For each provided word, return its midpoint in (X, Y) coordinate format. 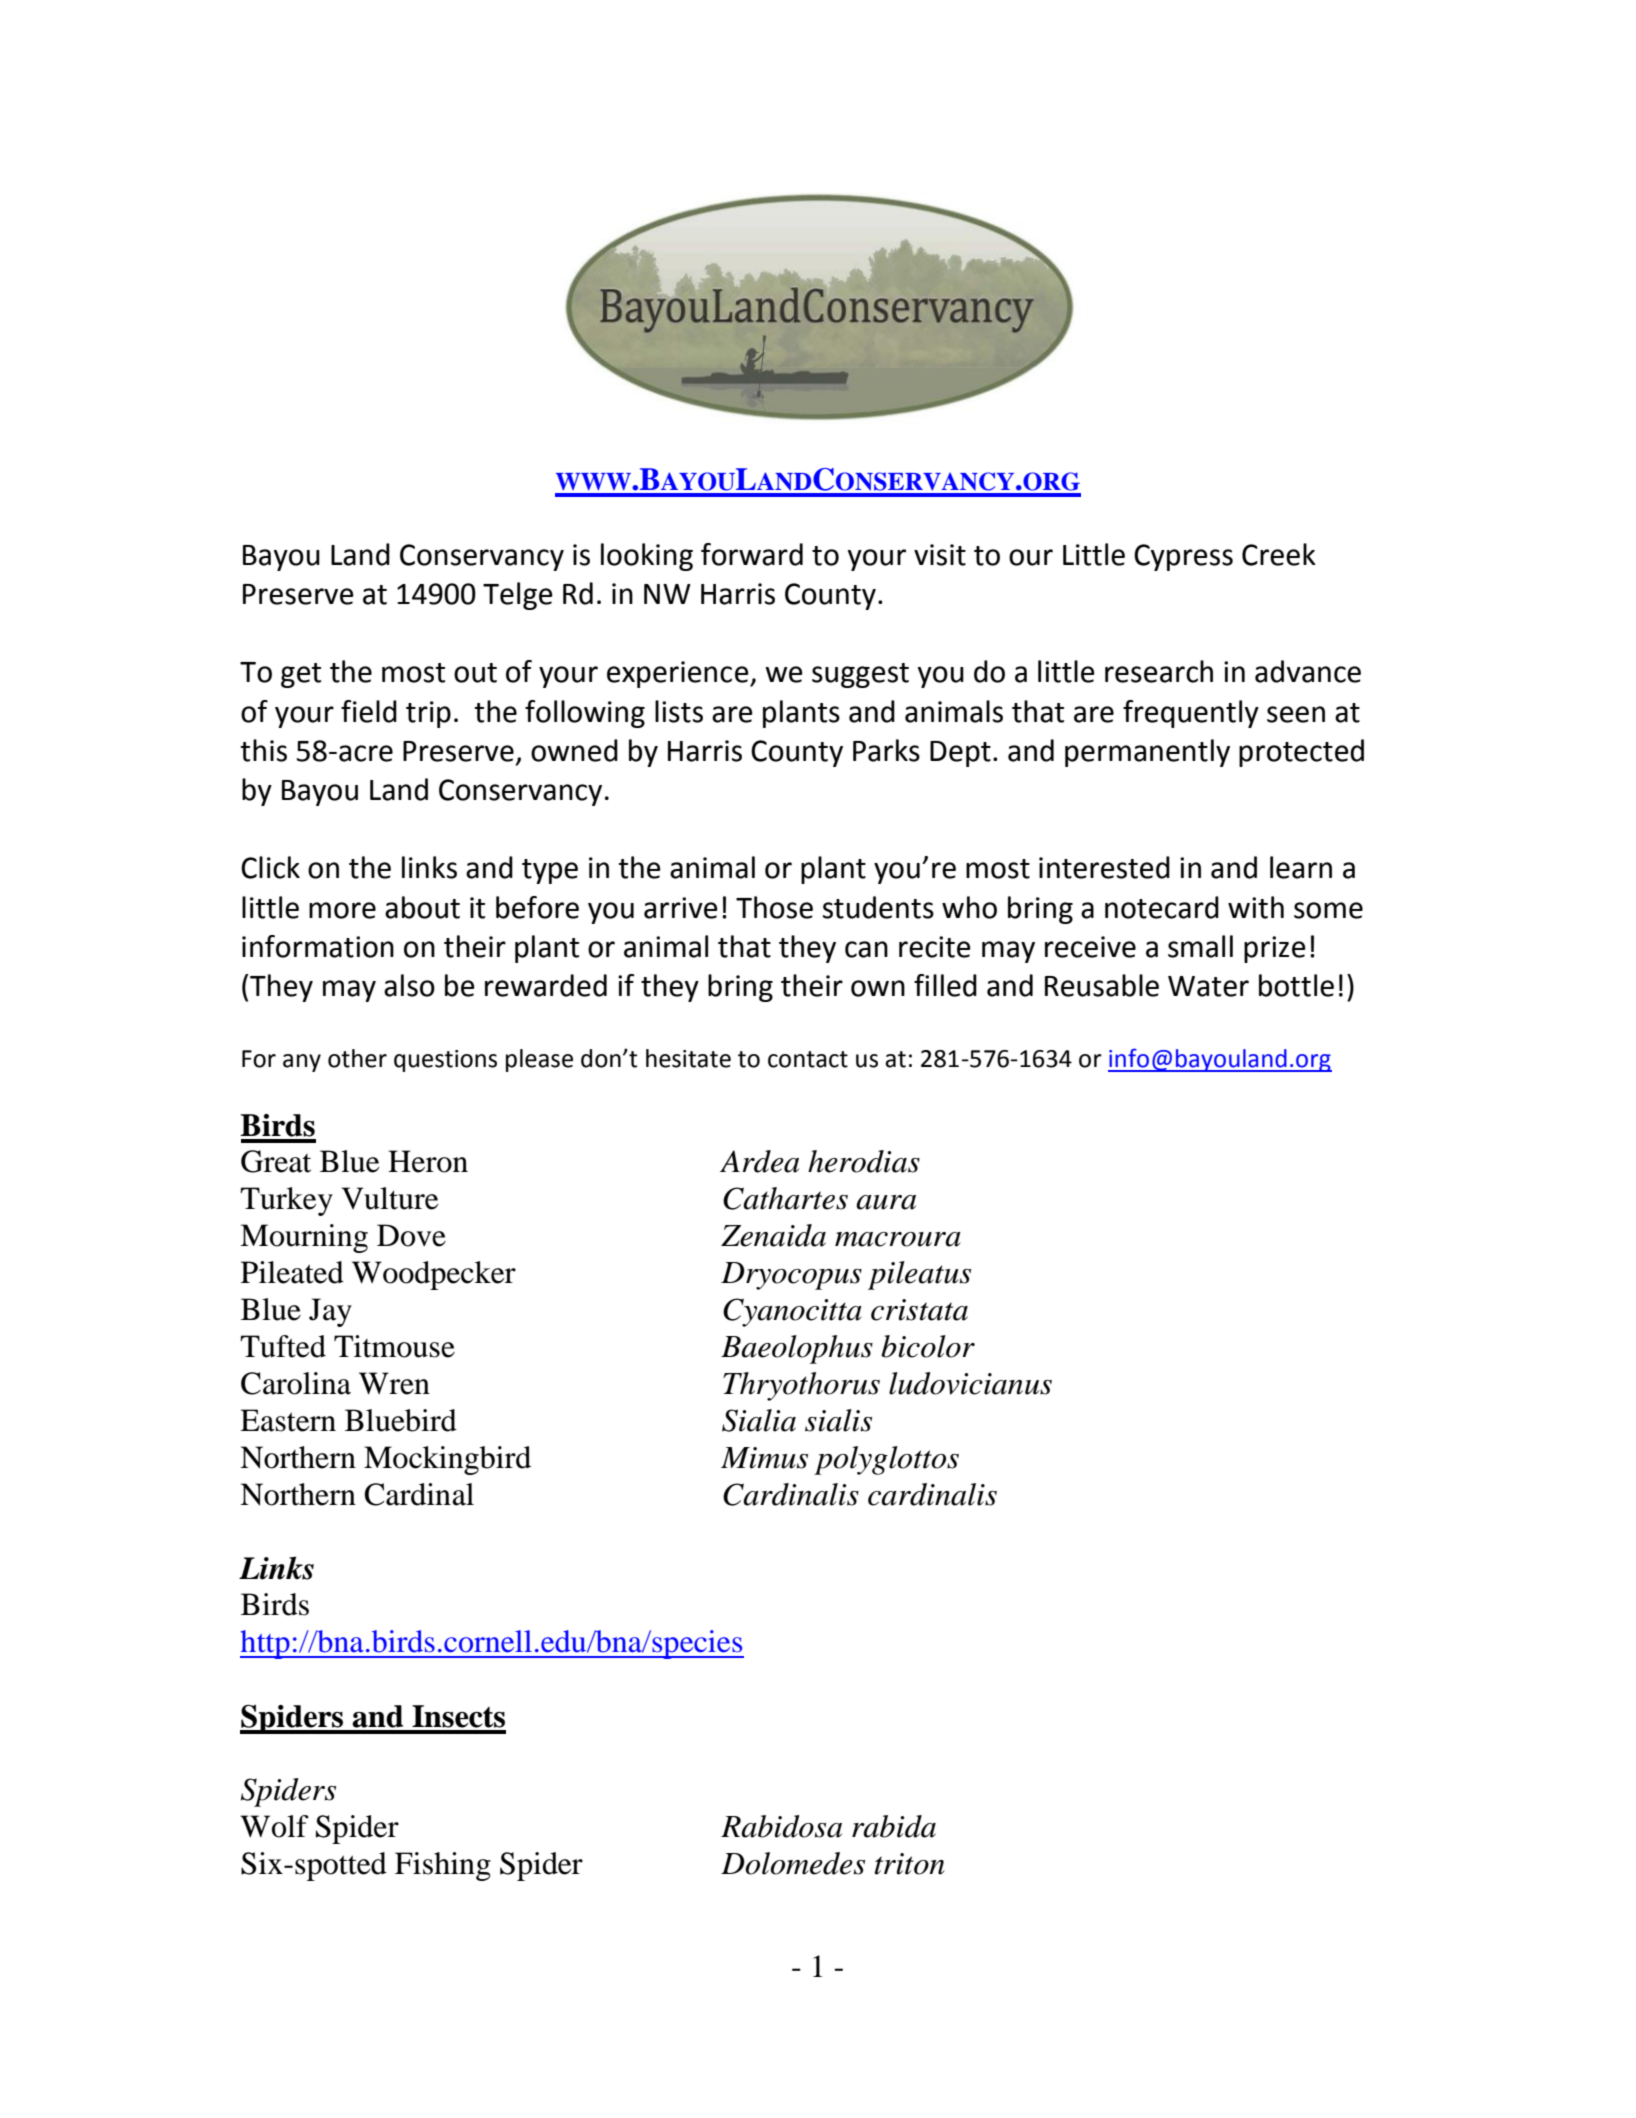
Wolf (274, 1826)
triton (910, 1864)
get (301, 675)
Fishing (443, 1866)
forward (752, 554)
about (422, 907)
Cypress (1183, 557)
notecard (1162, 907)
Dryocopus (791, 1276)
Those (774, 907)
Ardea (759, 1161)
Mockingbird (447, 1460)
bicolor (928, 1346)
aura (886, 1202)
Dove (411, 1235)
